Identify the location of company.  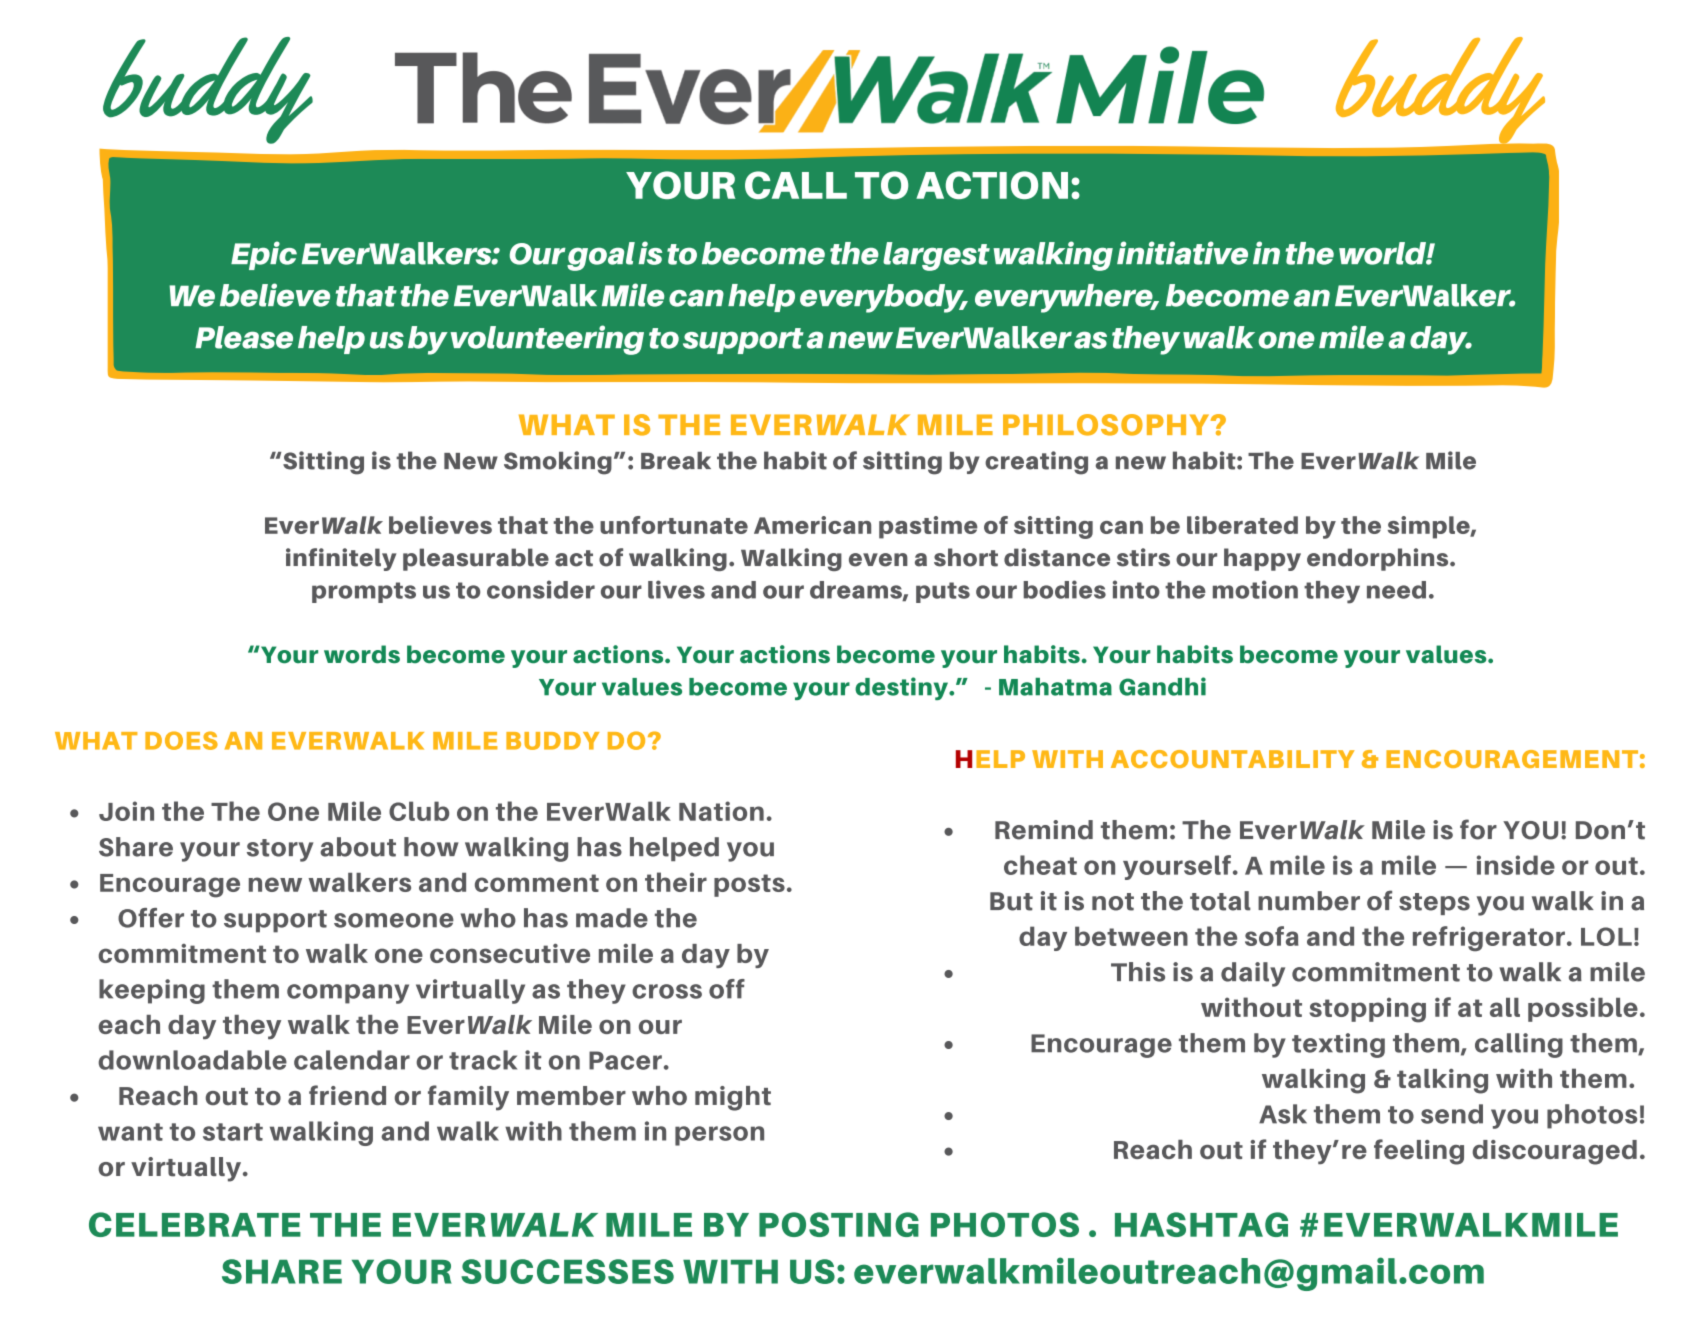
(348, 994).
